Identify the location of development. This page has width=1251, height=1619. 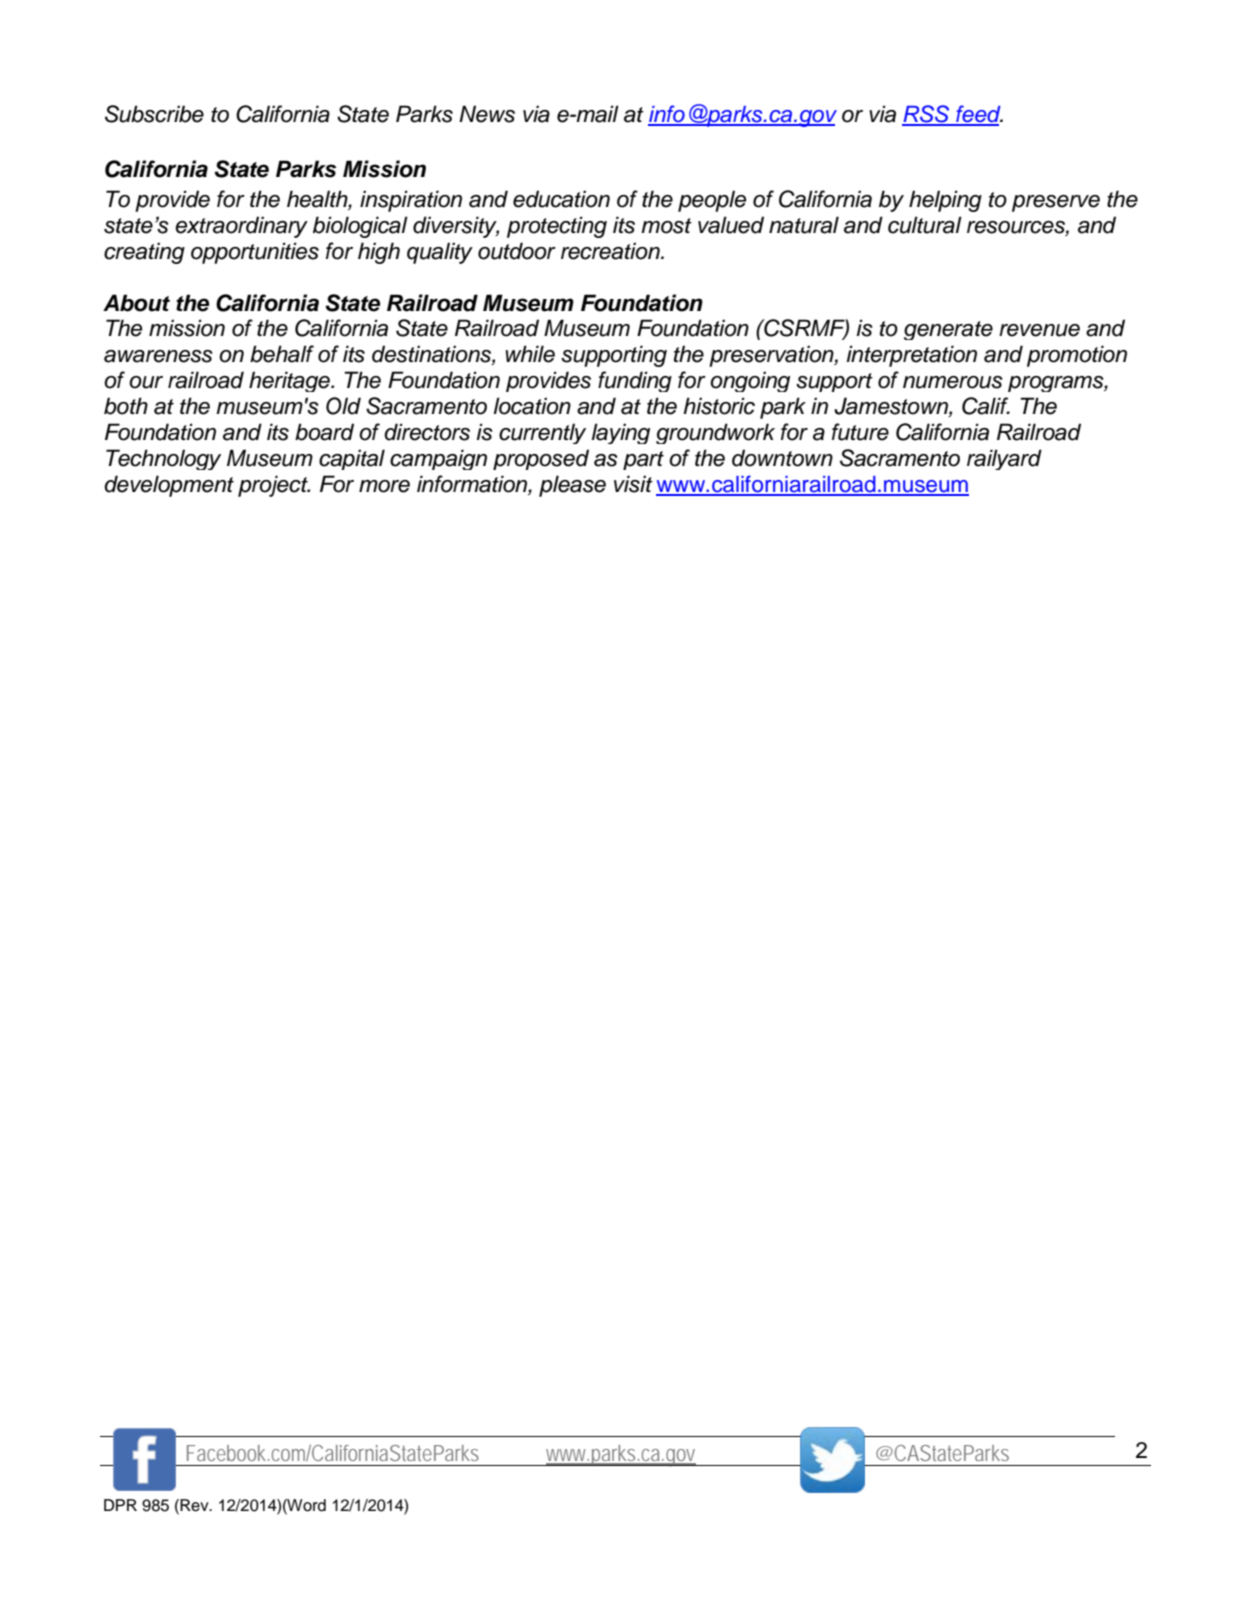
(169, 486).
